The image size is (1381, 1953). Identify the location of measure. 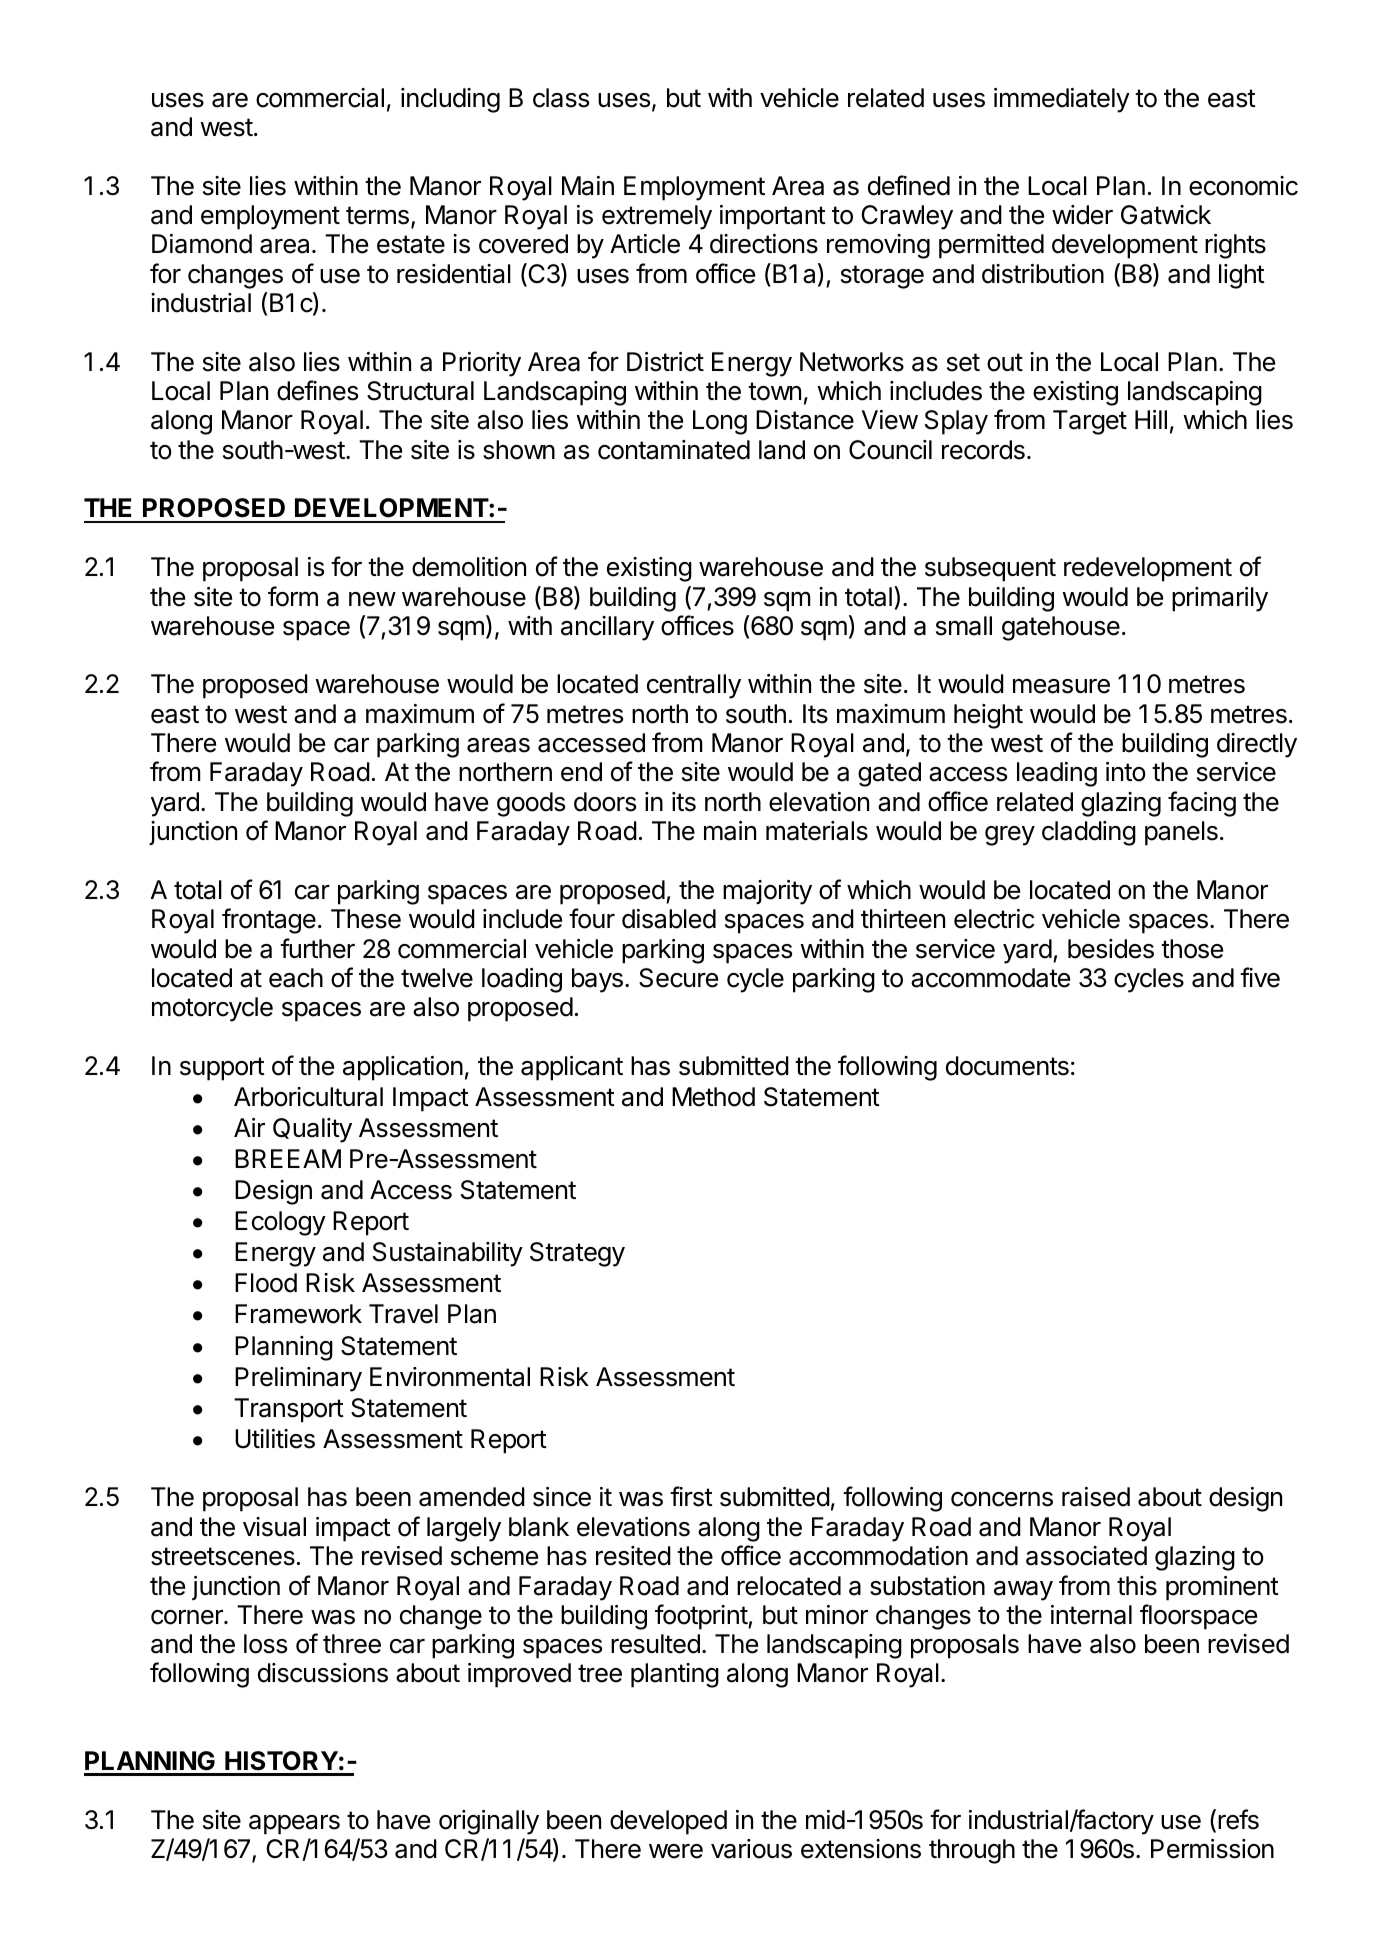
(1061, 686).
